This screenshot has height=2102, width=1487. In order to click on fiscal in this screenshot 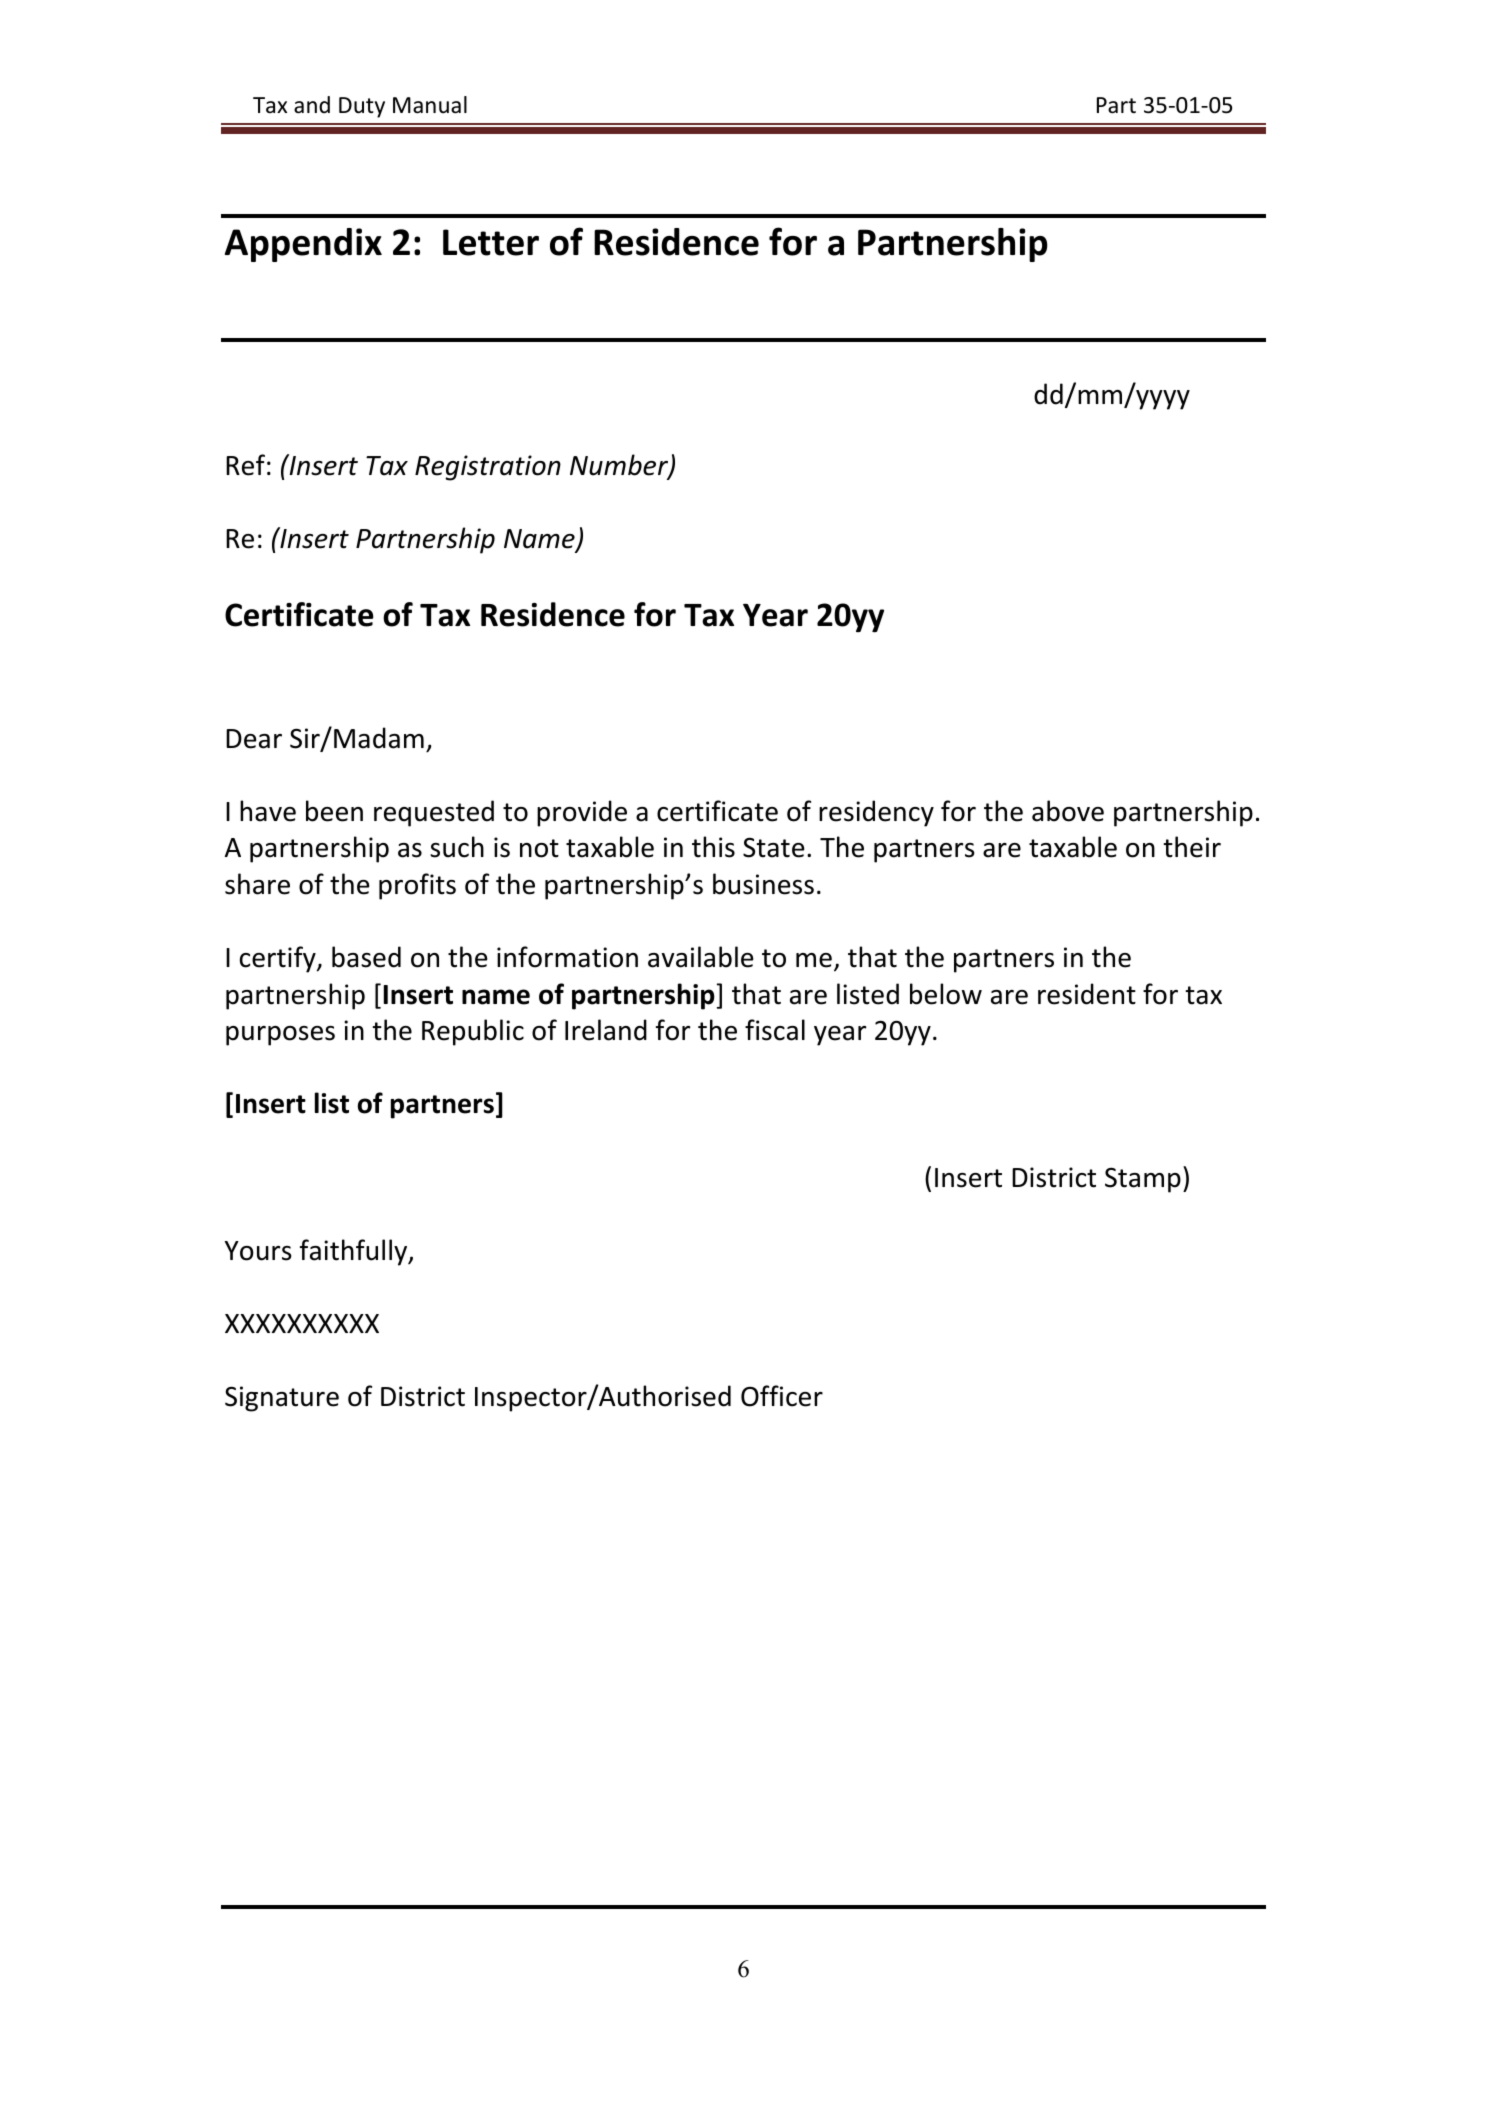, I will do `click(775, 1030)`.
